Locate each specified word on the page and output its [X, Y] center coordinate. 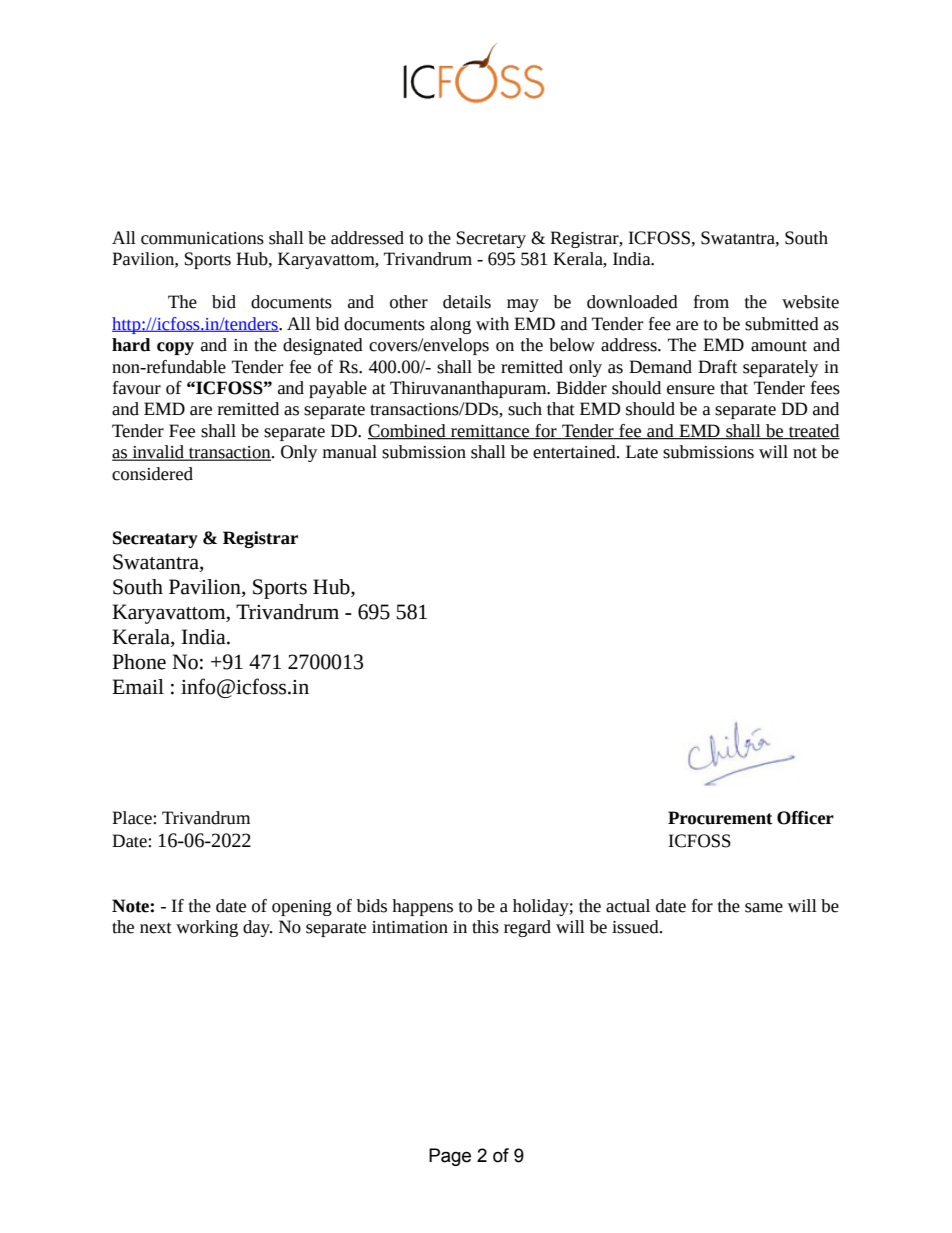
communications [202, 238]
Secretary [491, 239]
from [711, 302]
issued [636, 927]
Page [450, 1157]
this [485, 927]
